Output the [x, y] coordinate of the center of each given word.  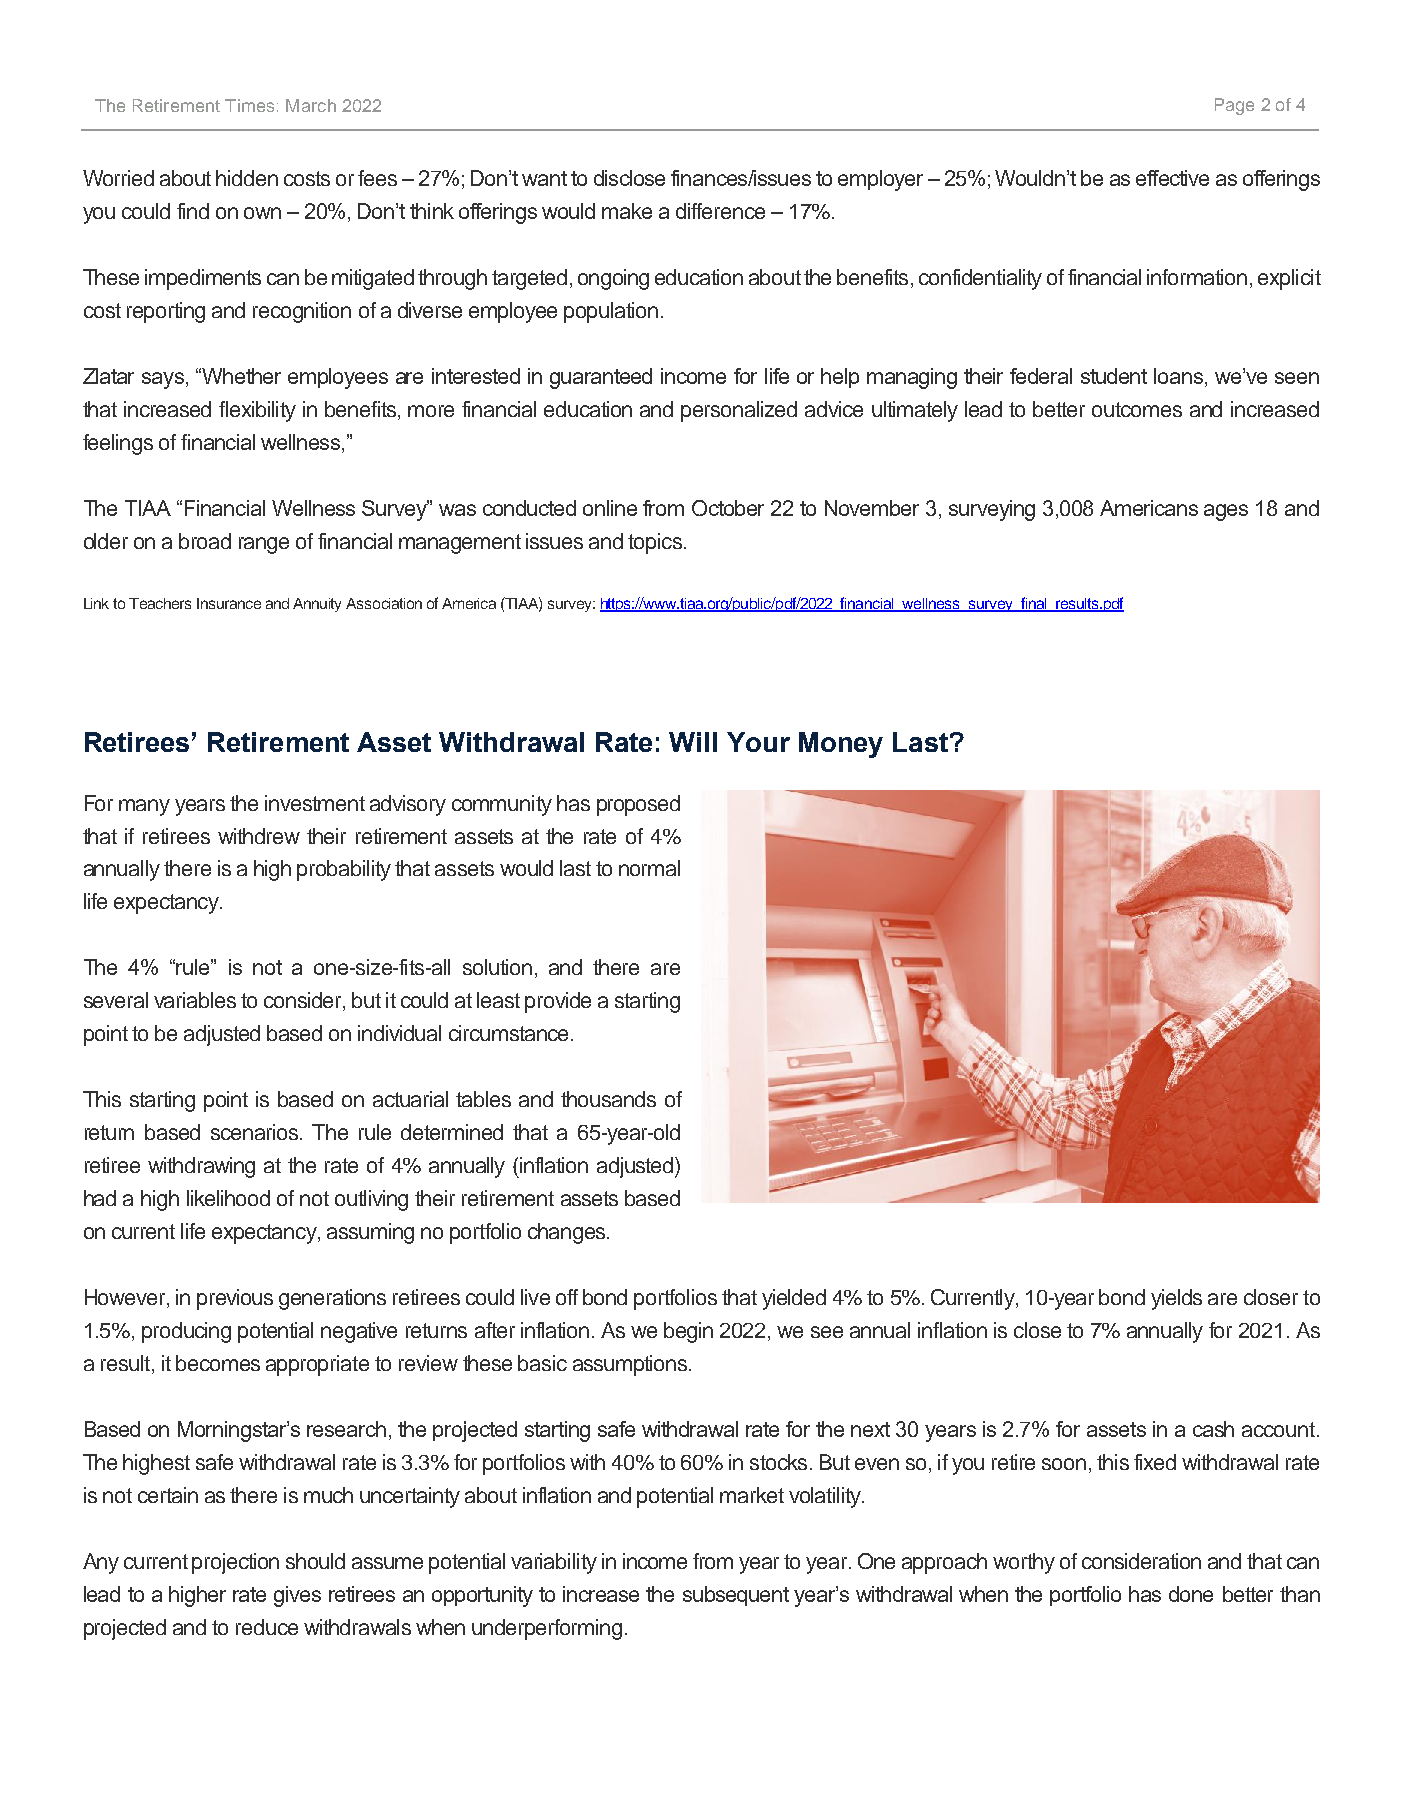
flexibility [257, 411]
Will [693, 742]
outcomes [1137, 409]
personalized [739, 411]
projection [235, 1563]
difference [720, 211]
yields [1176, 1299]
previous [235, 1299]
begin [688, 1332]
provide [558, 1002]
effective [1172, 178]
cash [1213, 1429]
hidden [247, 178]
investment [315, 803]
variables [195, 1000]
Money [841, 745]
